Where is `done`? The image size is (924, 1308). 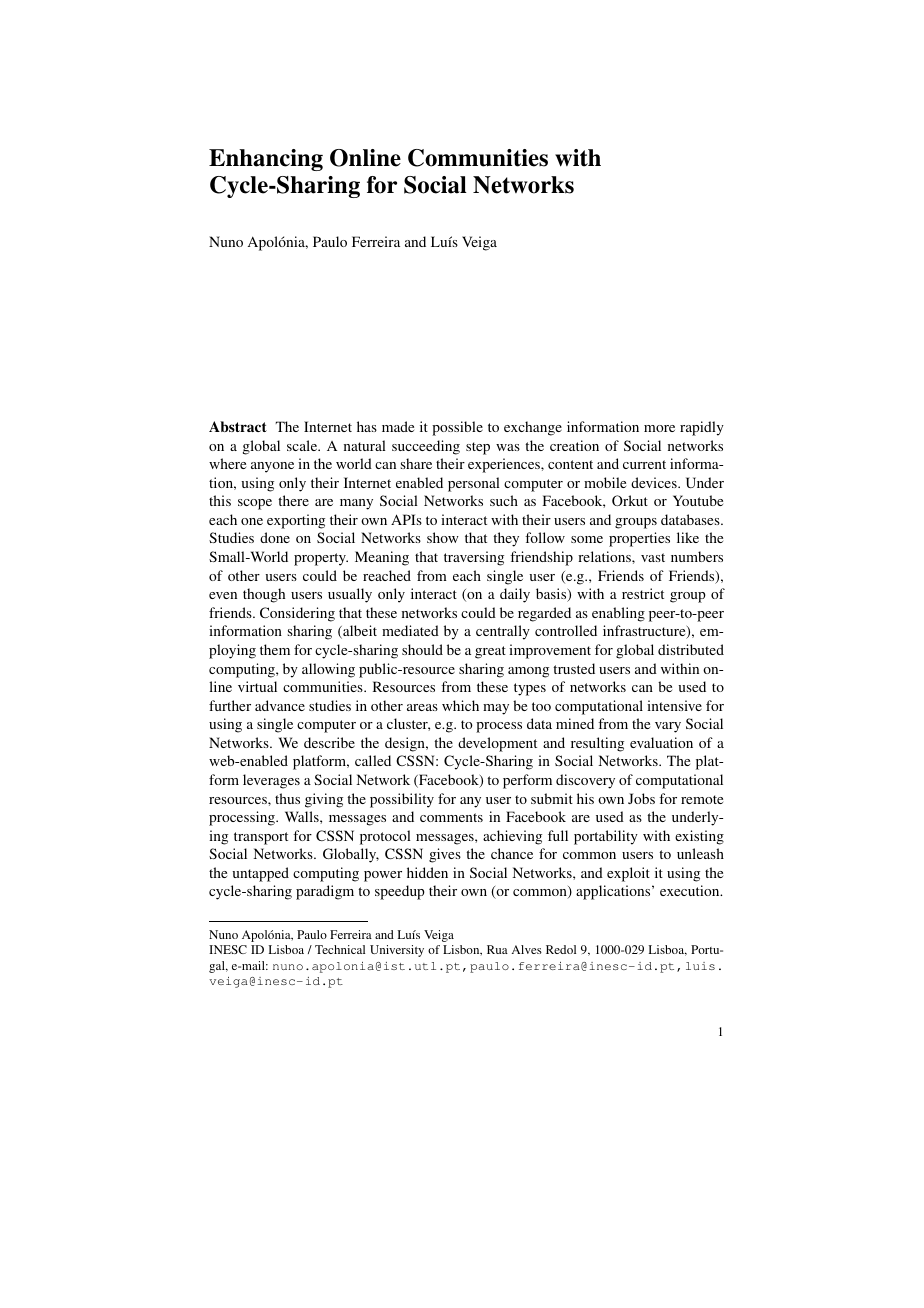 done is located at coordinates (275, 537).
